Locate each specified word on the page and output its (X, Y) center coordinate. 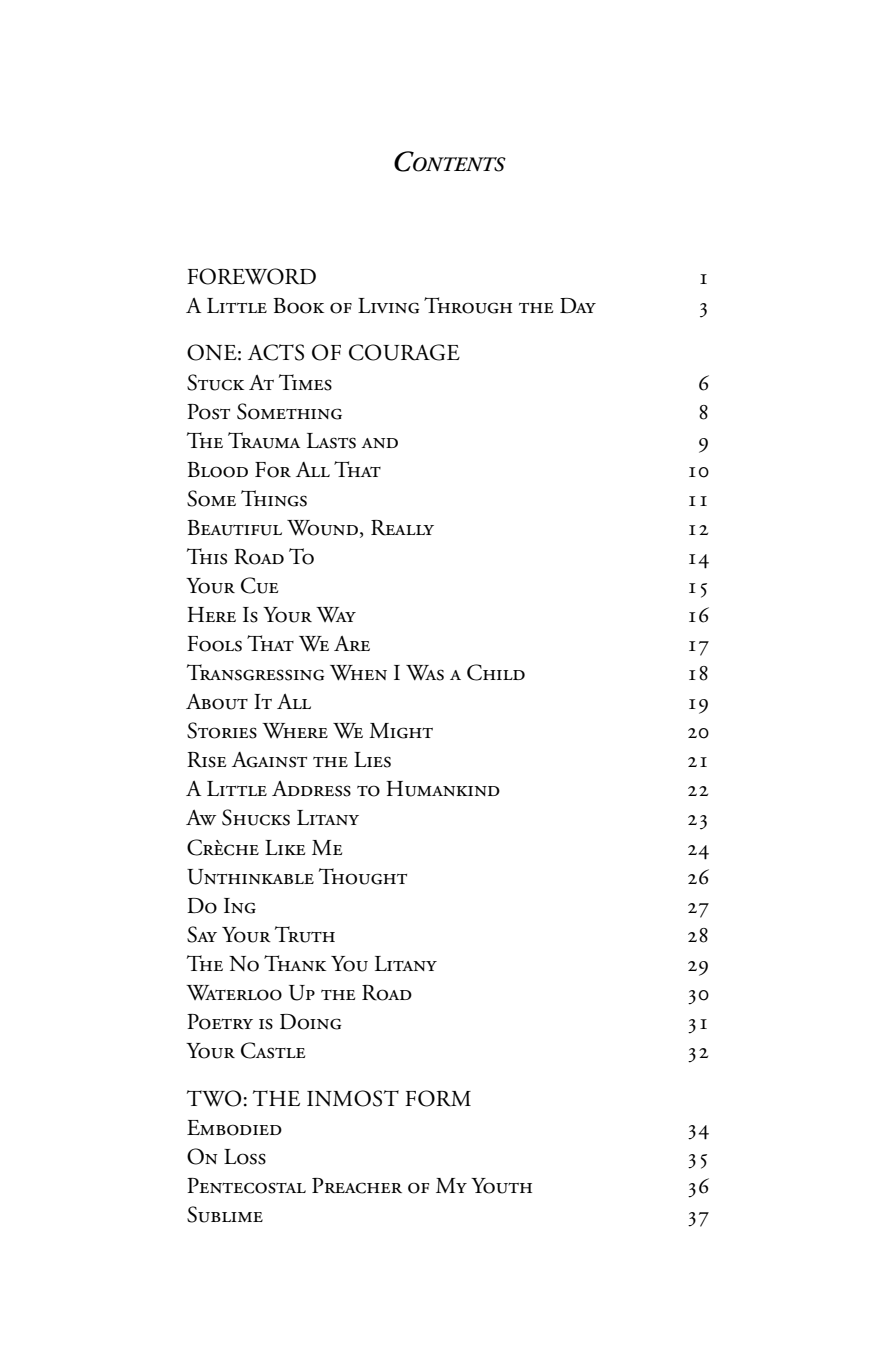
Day (578, 305)
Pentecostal (246, 1186)
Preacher (357, 1186)
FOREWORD (251, 276)
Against (269, 760)
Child (496, 672)
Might (401, 731)
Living (388, 306)
